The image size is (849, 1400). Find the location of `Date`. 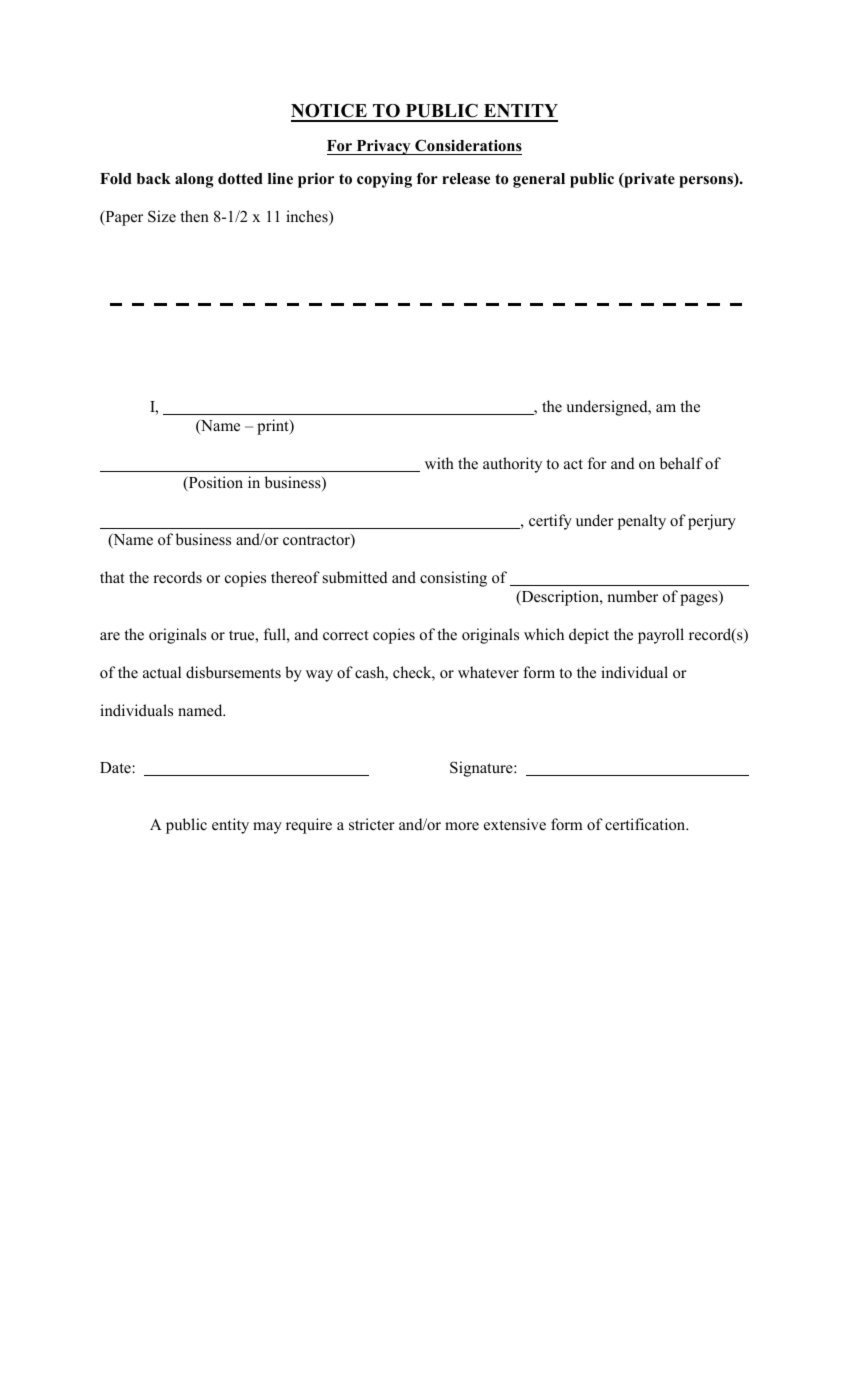

Date is located at coordinates (116, 768).
